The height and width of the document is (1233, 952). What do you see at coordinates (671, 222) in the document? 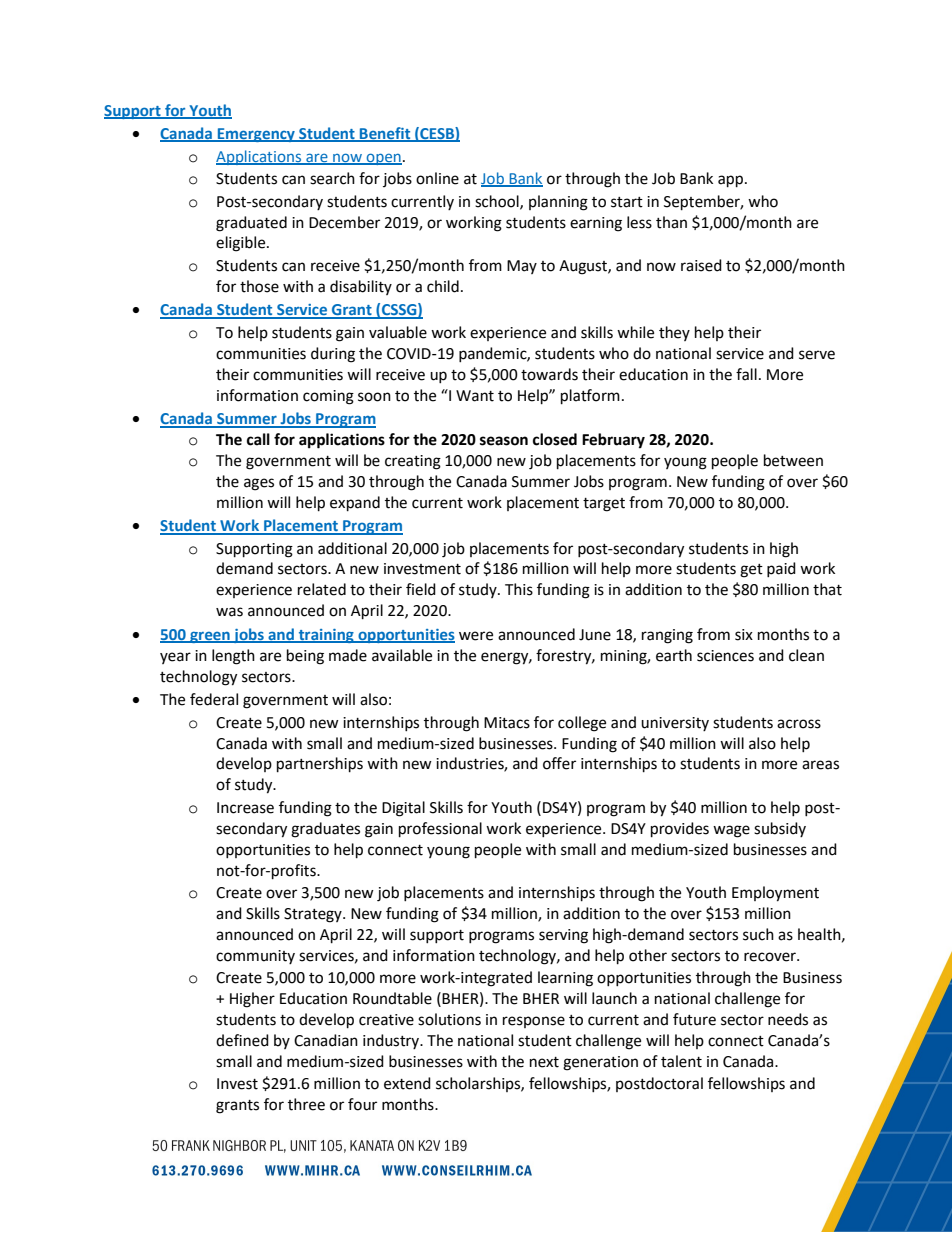
I see `than` at bounding box center [671, 222].
